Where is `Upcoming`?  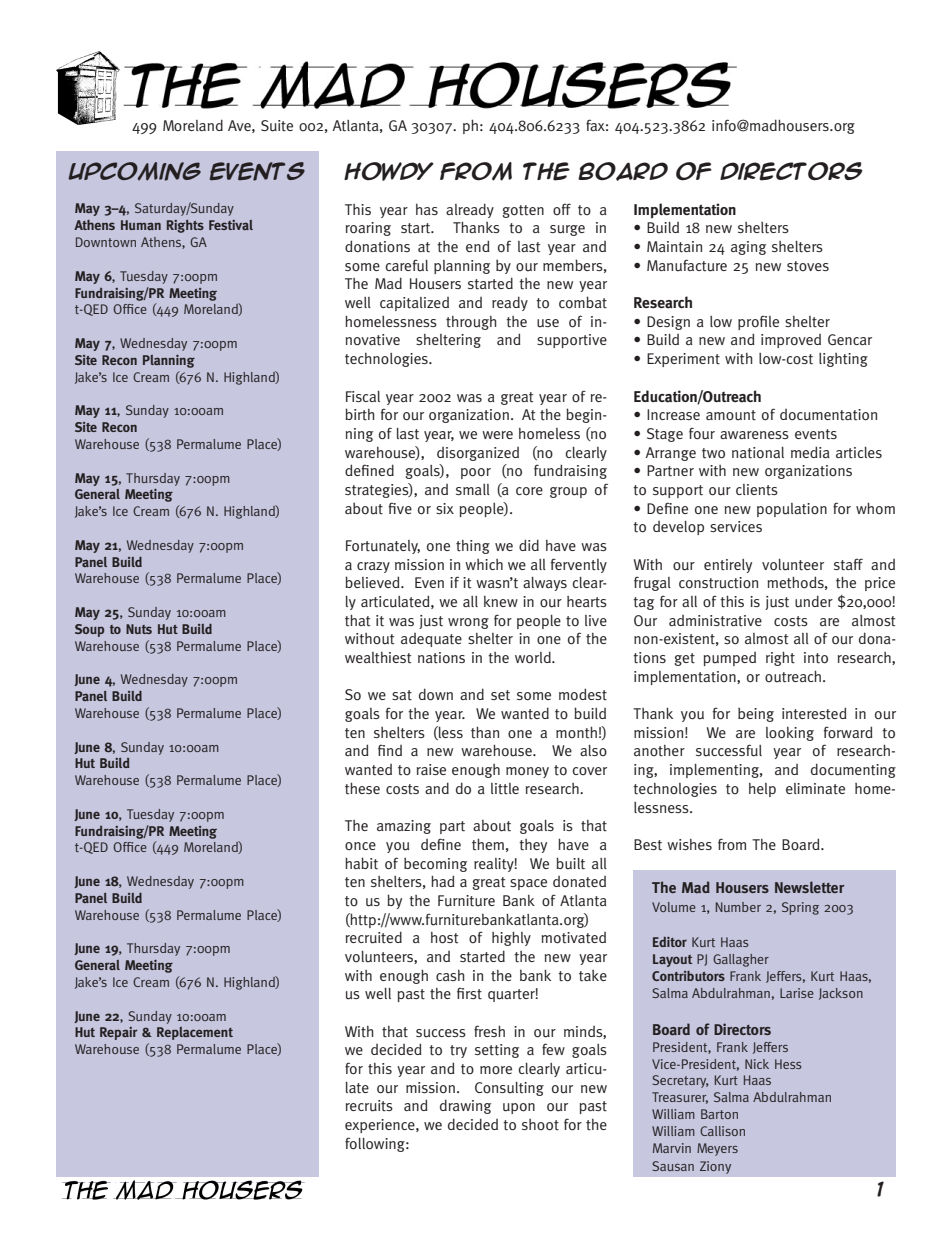
Upcoming is located at coordinates (134, 171).
